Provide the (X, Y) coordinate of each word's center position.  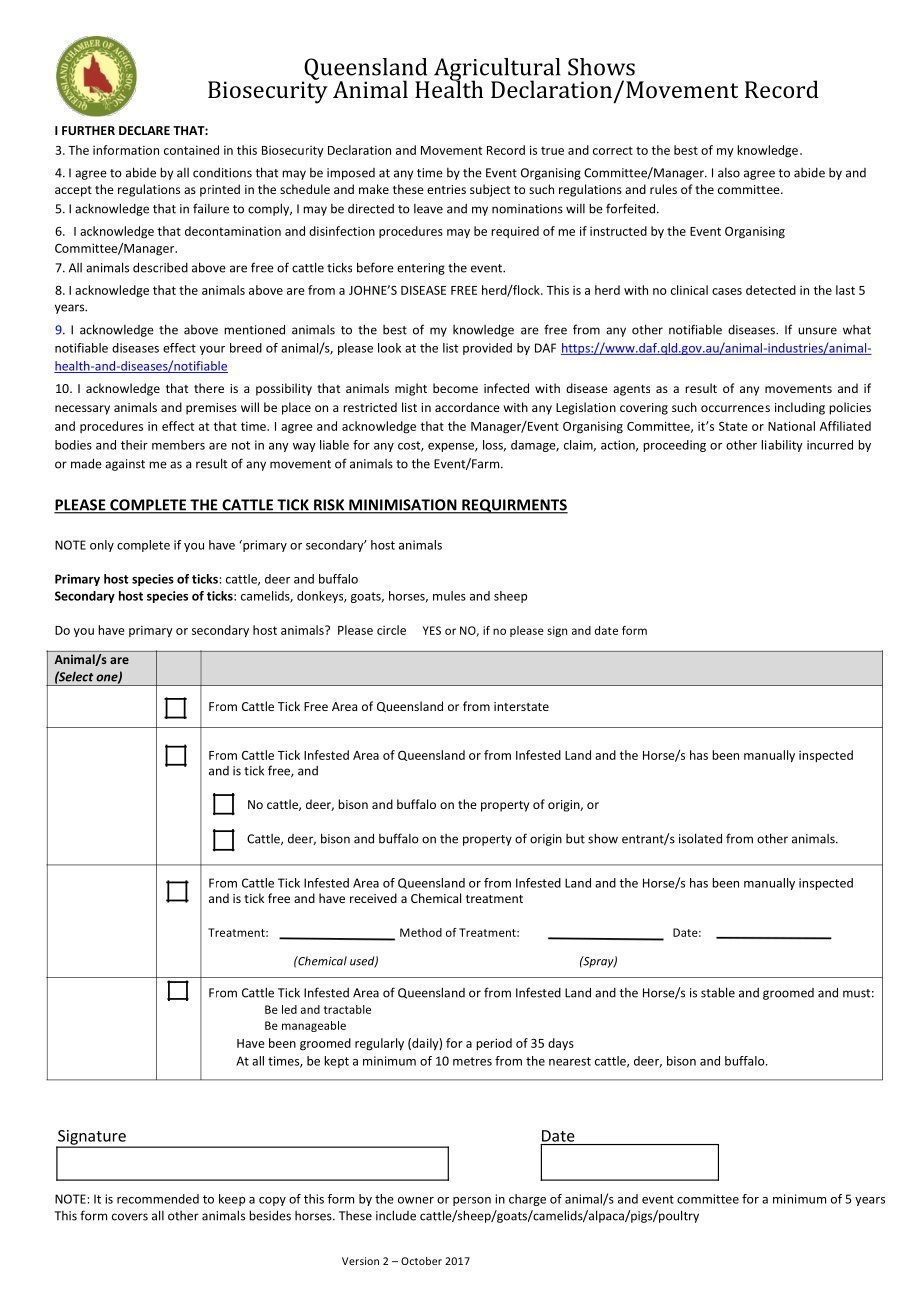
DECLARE (144, 130)
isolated (700, 838)
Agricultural (497, 70)
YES (432, 630)
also (729, 173)
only (102, 546)
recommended (158, 1199)
